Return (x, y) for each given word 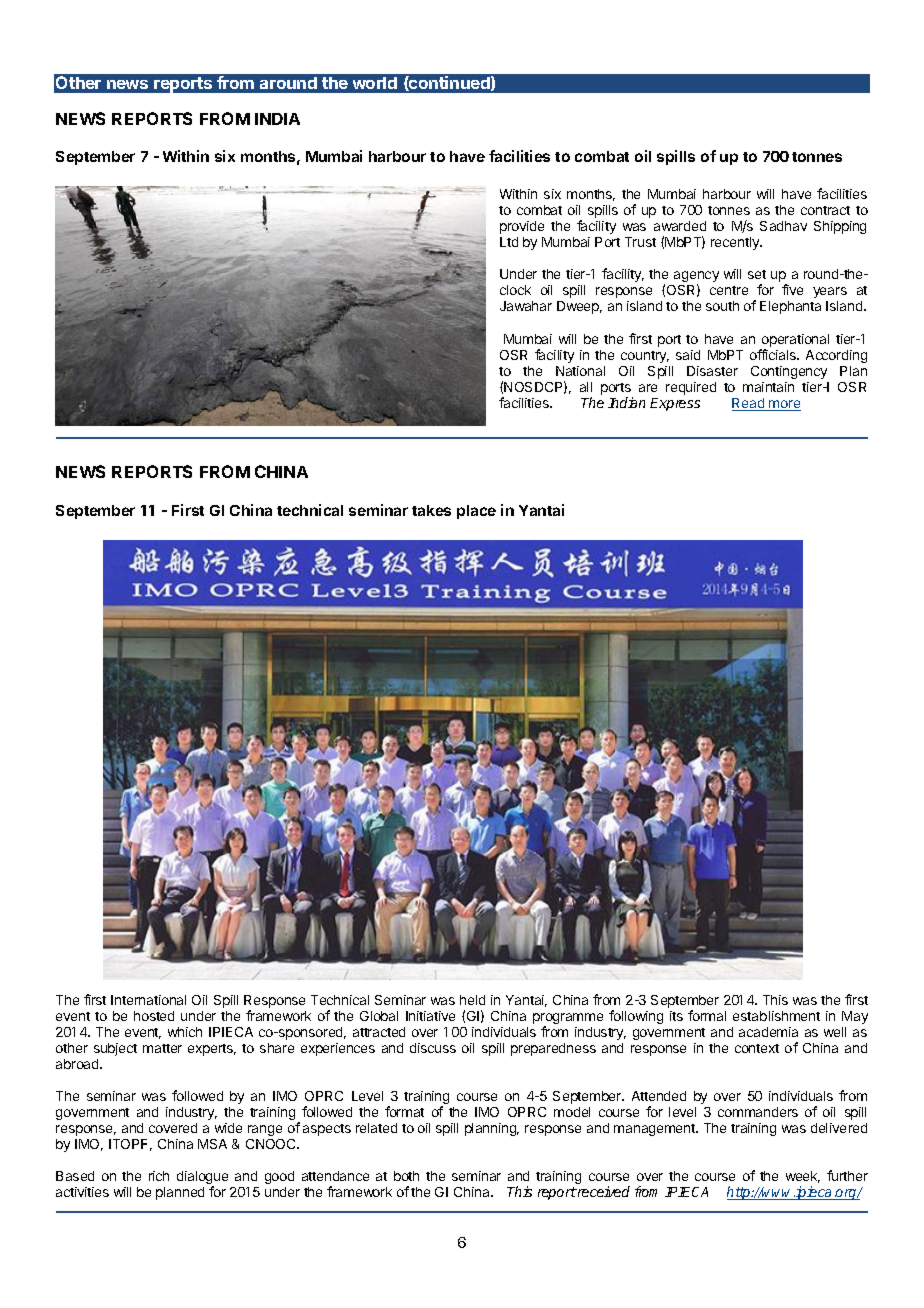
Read (749, 404)
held (472, 1000)
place (476, 512)
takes (431, 510)
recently (736, 243)
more (784, 405)
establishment (776, 1016)
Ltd (509, 242)
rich (159, 1176)
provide (522, 227)
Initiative (430, 1016)
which (185, 1032)
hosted (154, 1016)
